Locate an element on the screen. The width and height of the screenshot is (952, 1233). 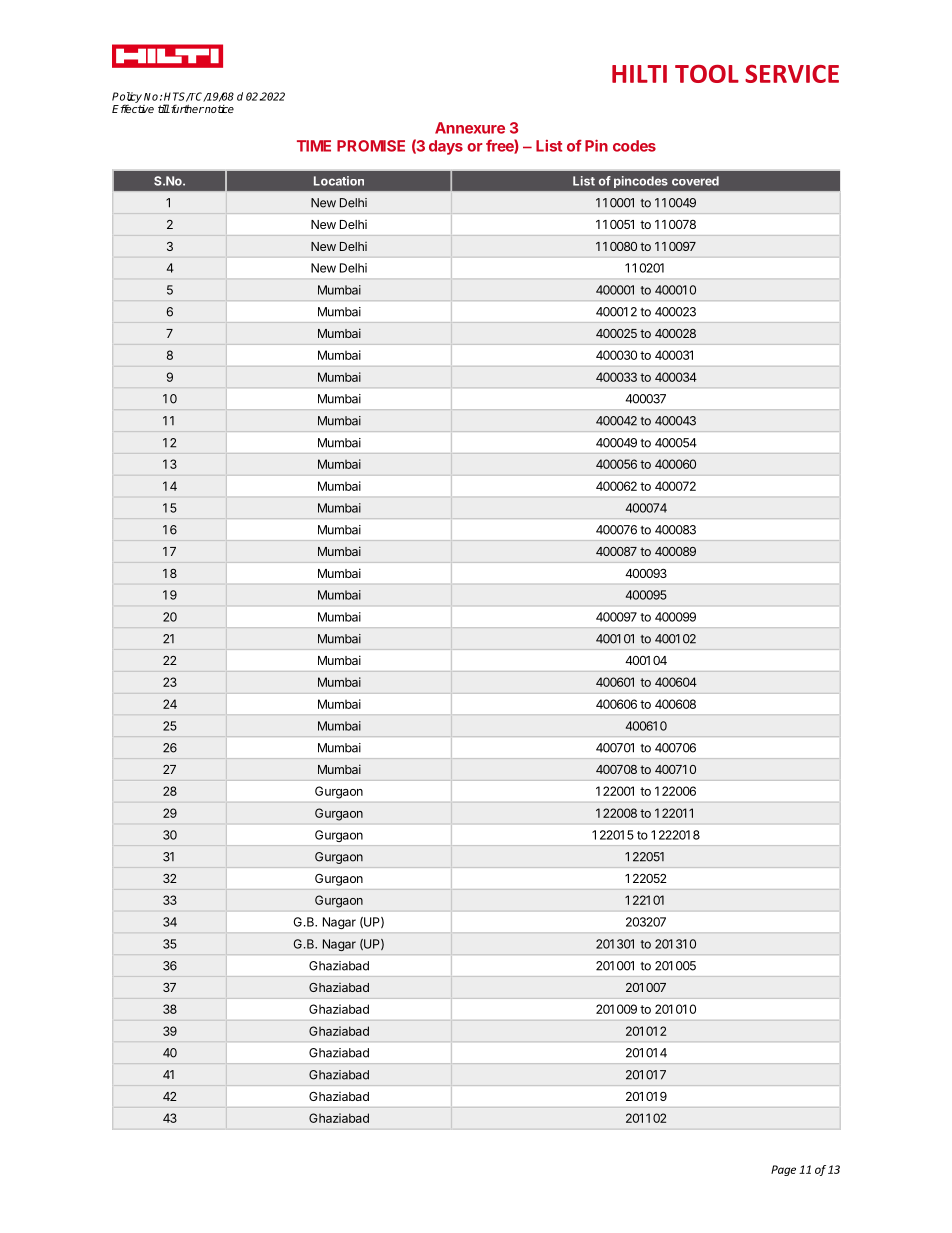
Page is located at coordinates (783, 1170).
